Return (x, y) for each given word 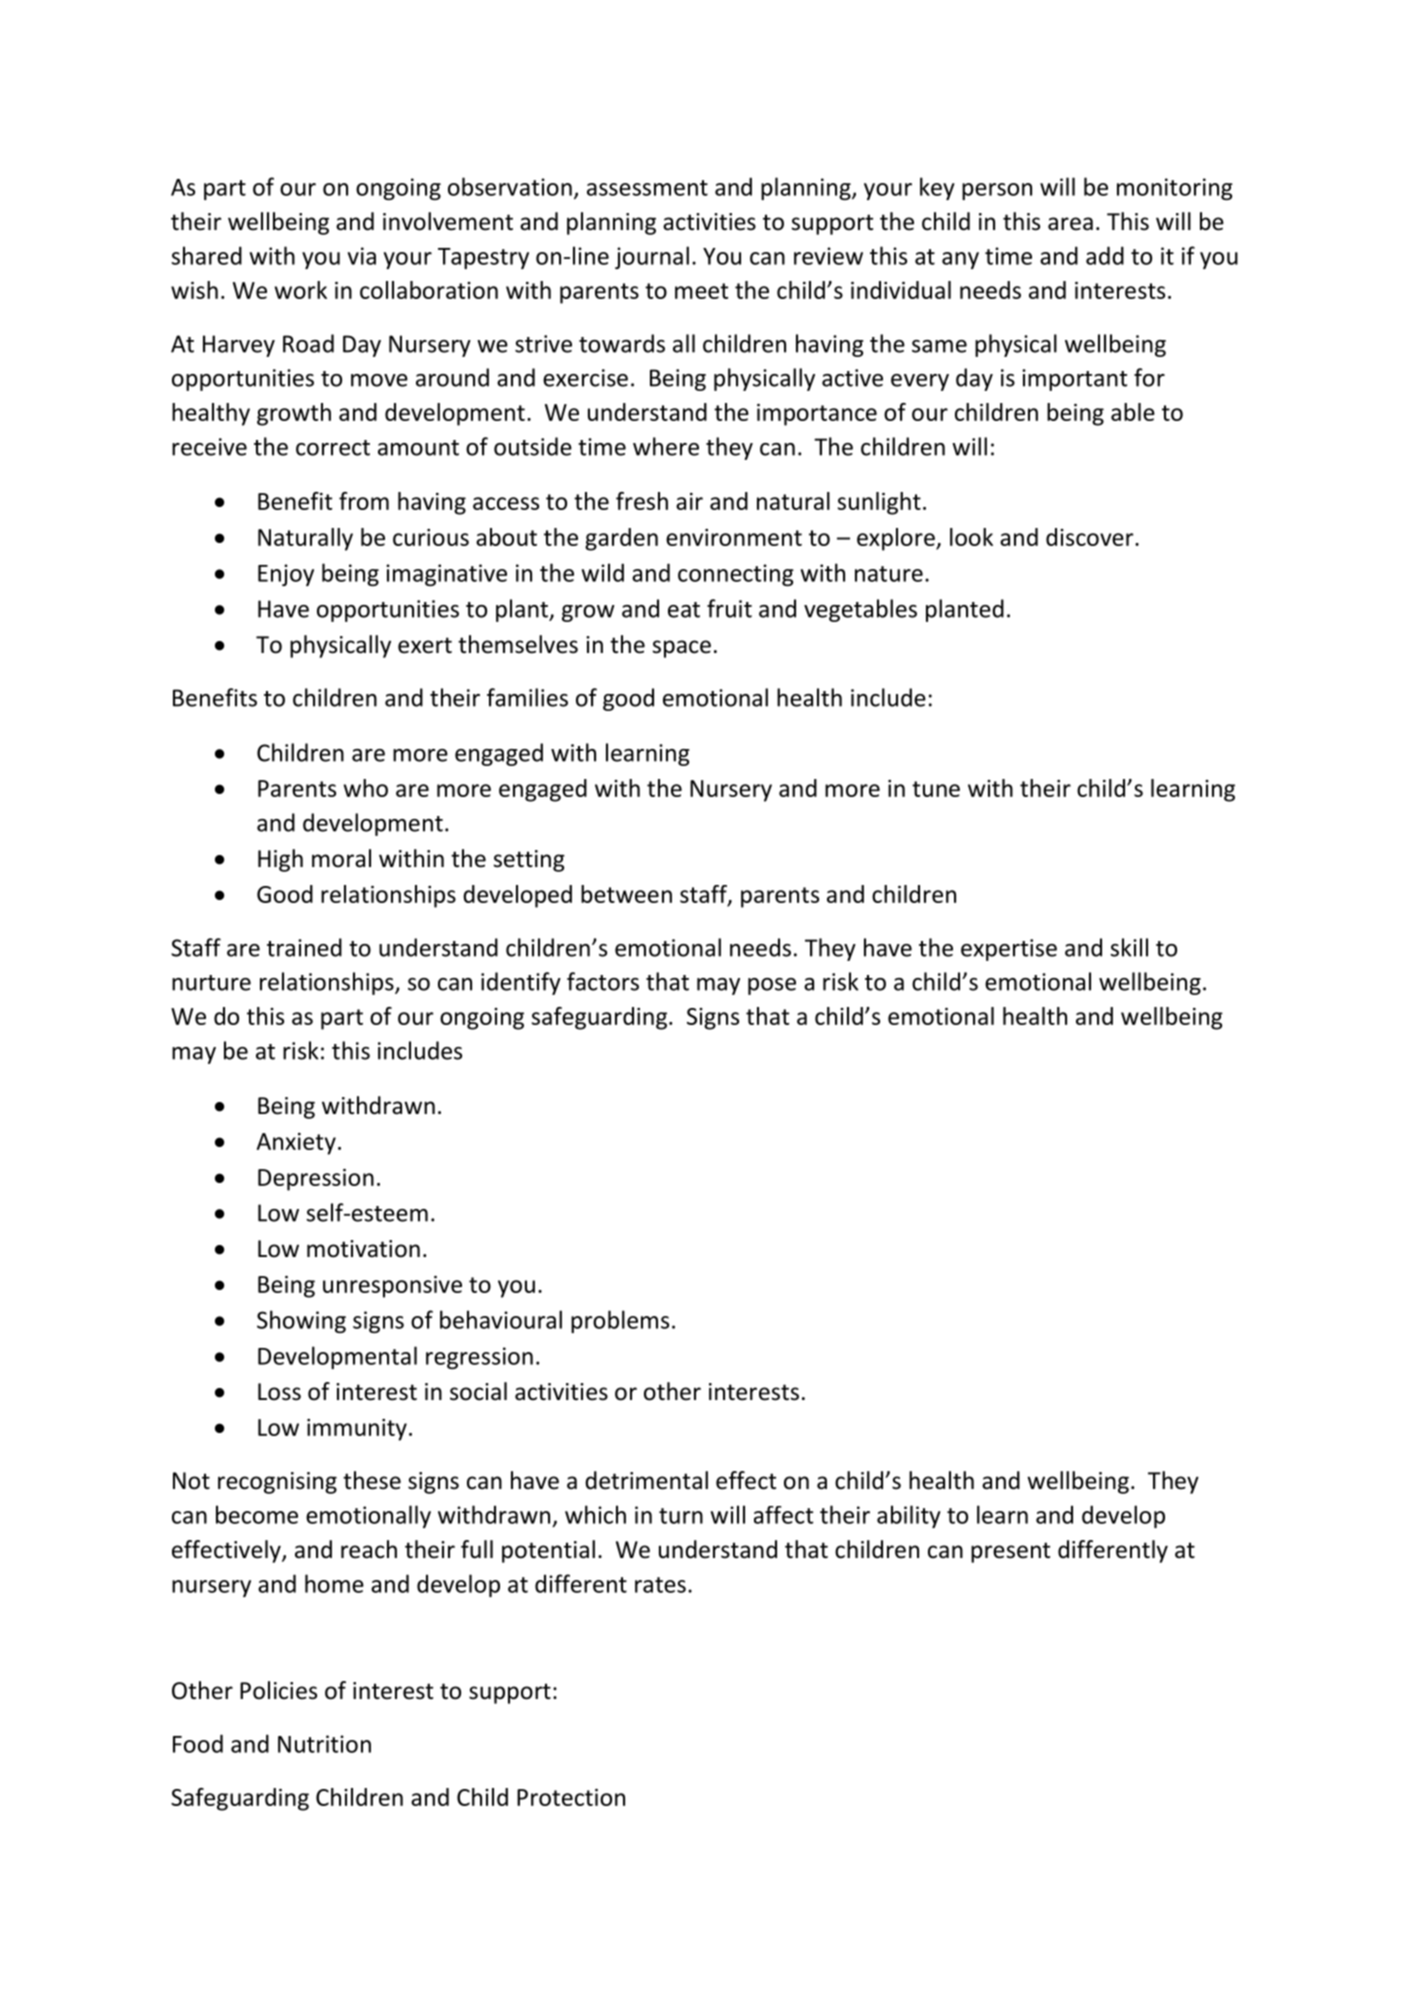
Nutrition (324, 1744)
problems (620, 1321)
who (366, 788)
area (1070, 224)
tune (936, 789)
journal (652, 257)
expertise (1009, 950)
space (681, 649)
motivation (363, 1249)
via (362, 256)
